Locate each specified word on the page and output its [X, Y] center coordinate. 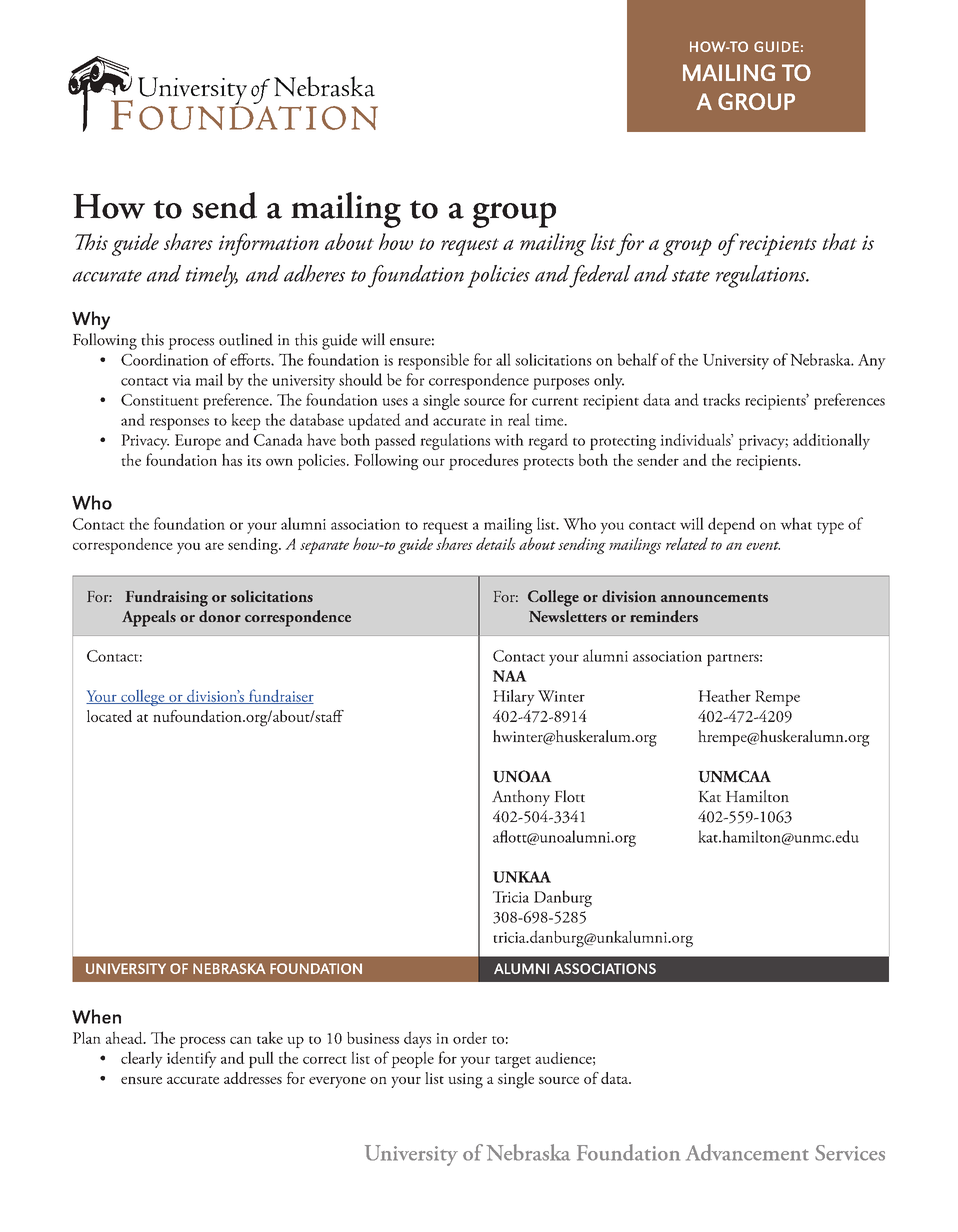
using [465, 1081]
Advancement [747, 1152]
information [269, 244]
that [839, 241]
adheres [314, 273]
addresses [253, 1078]
